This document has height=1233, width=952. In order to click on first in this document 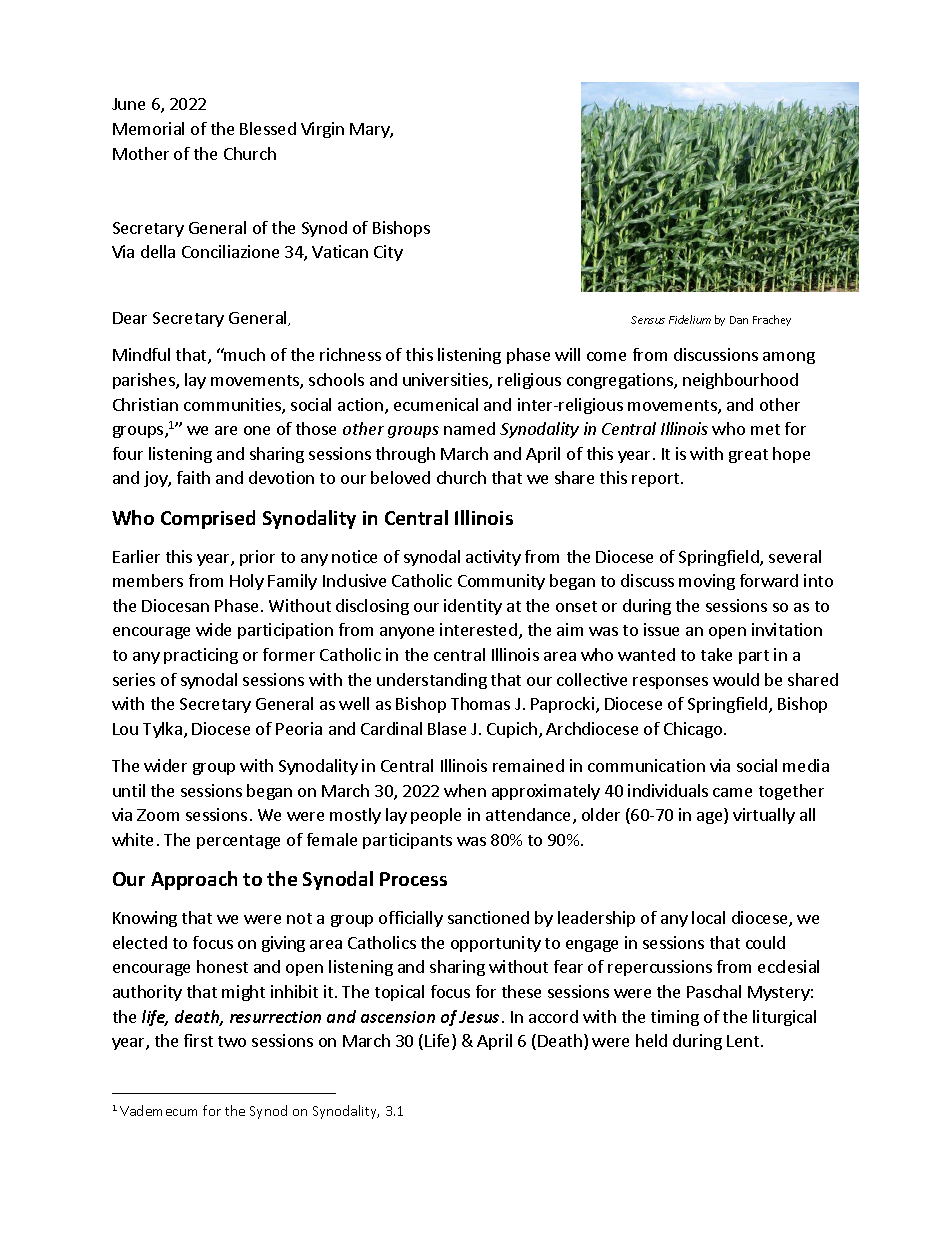, I will do `click(198, 1040)`.
